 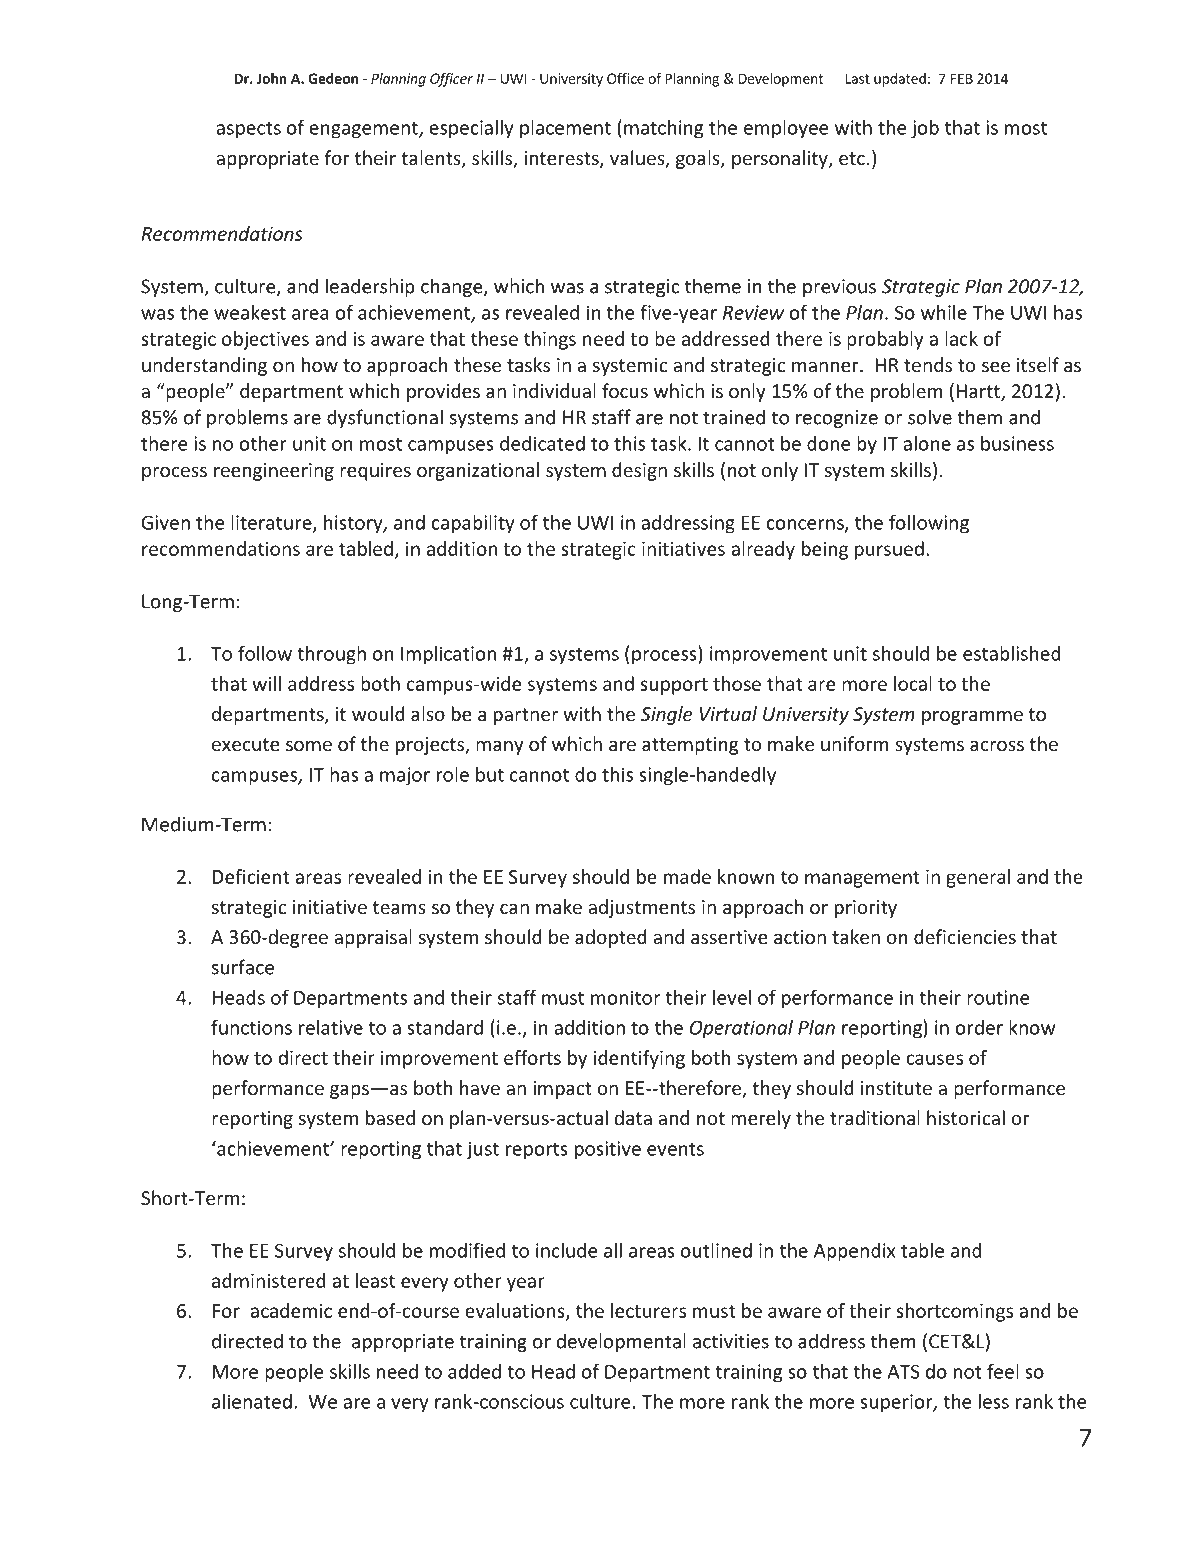 I want to click on lecturers, so click(x=648, y=1310).
